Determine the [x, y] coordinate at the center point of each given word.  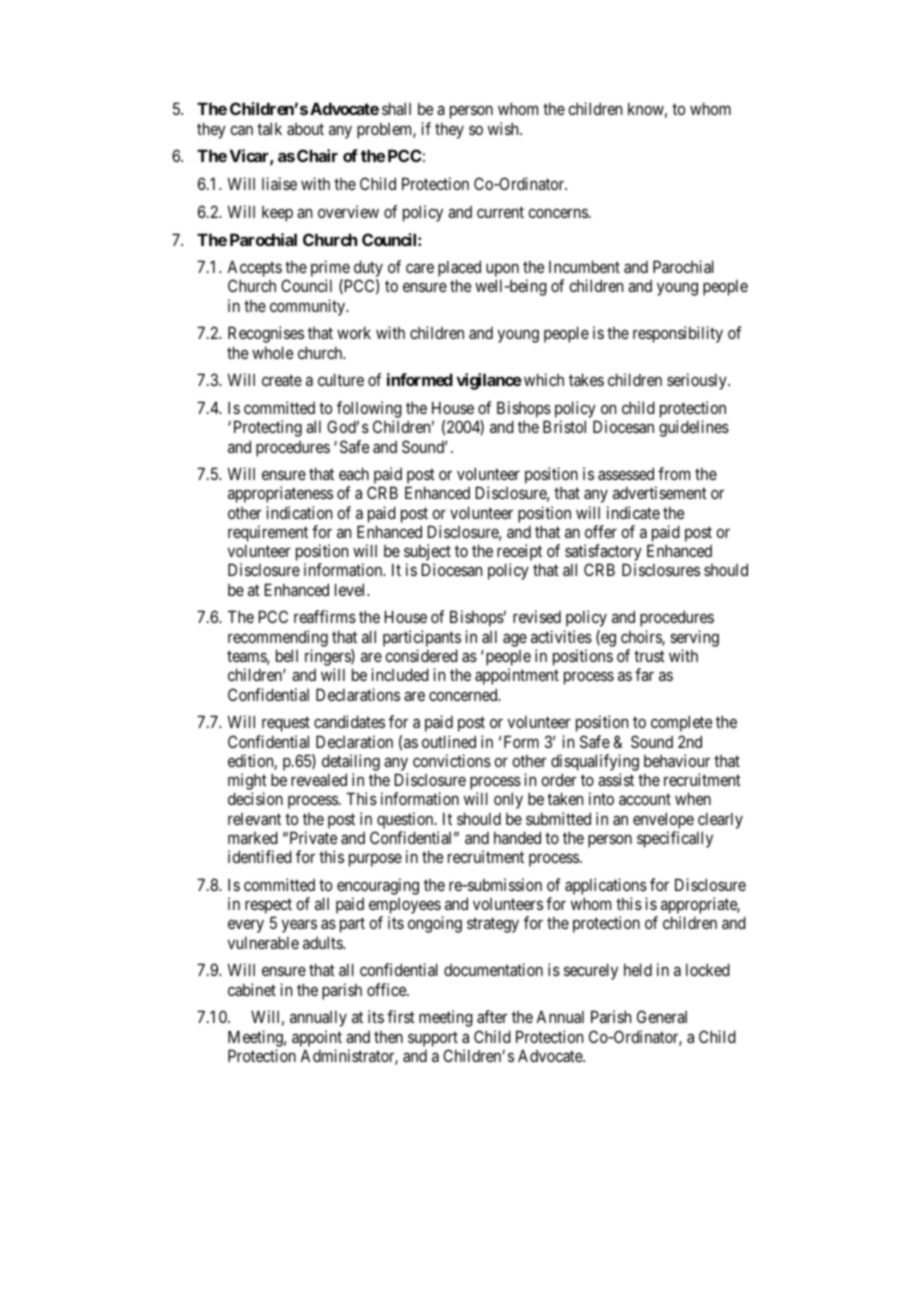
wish [504, 128]
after [492, 1016]
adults [323, 942]
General [662, 1016]
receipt [519, 554]
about [305, 129]
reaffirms [325, 616]
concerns [558, 213]
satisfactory [603, 554]
